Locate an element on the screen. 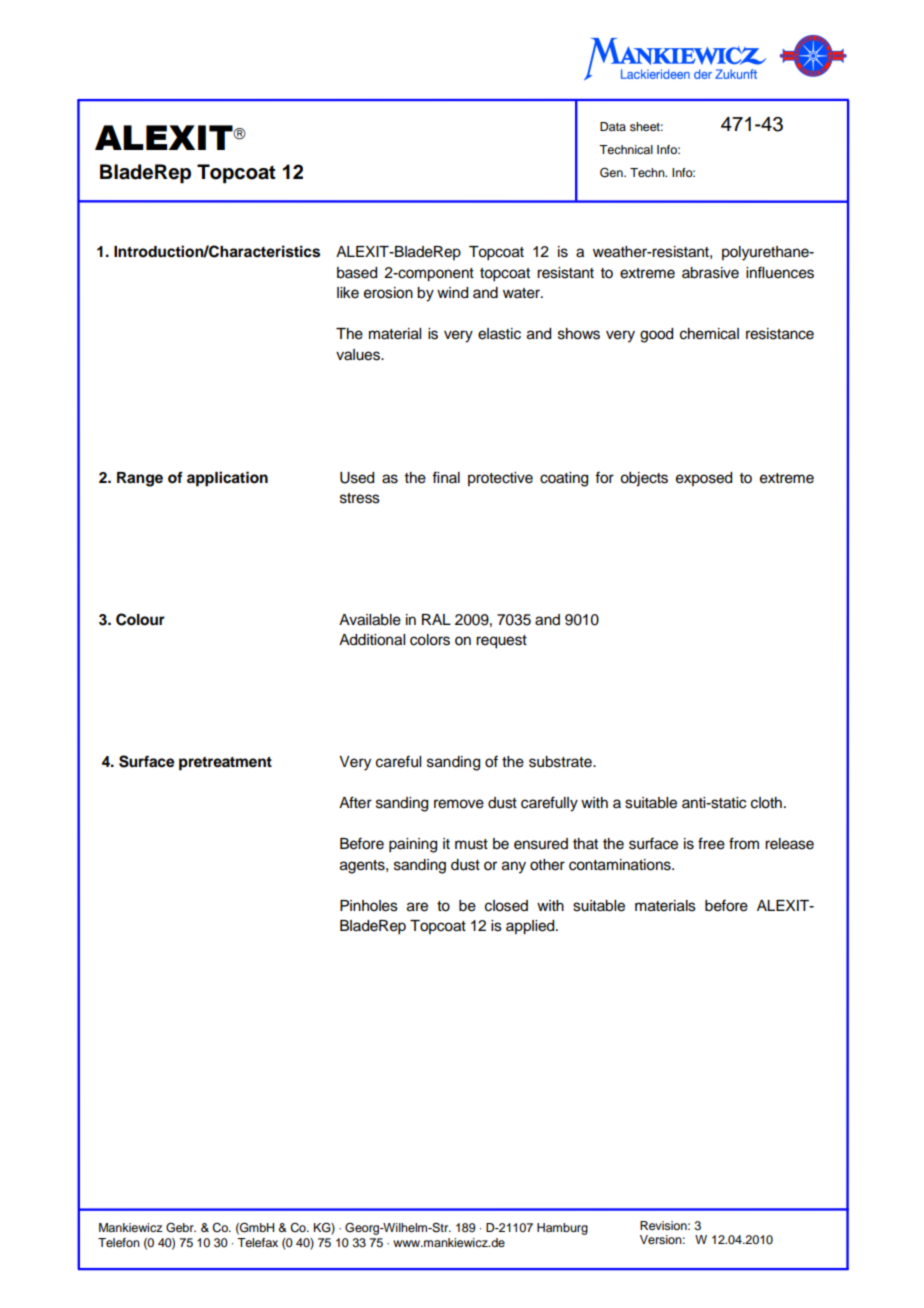 Image resolution: width=924 pixels, height=1308 pixels. applied is located at coordinates (531, 927).
